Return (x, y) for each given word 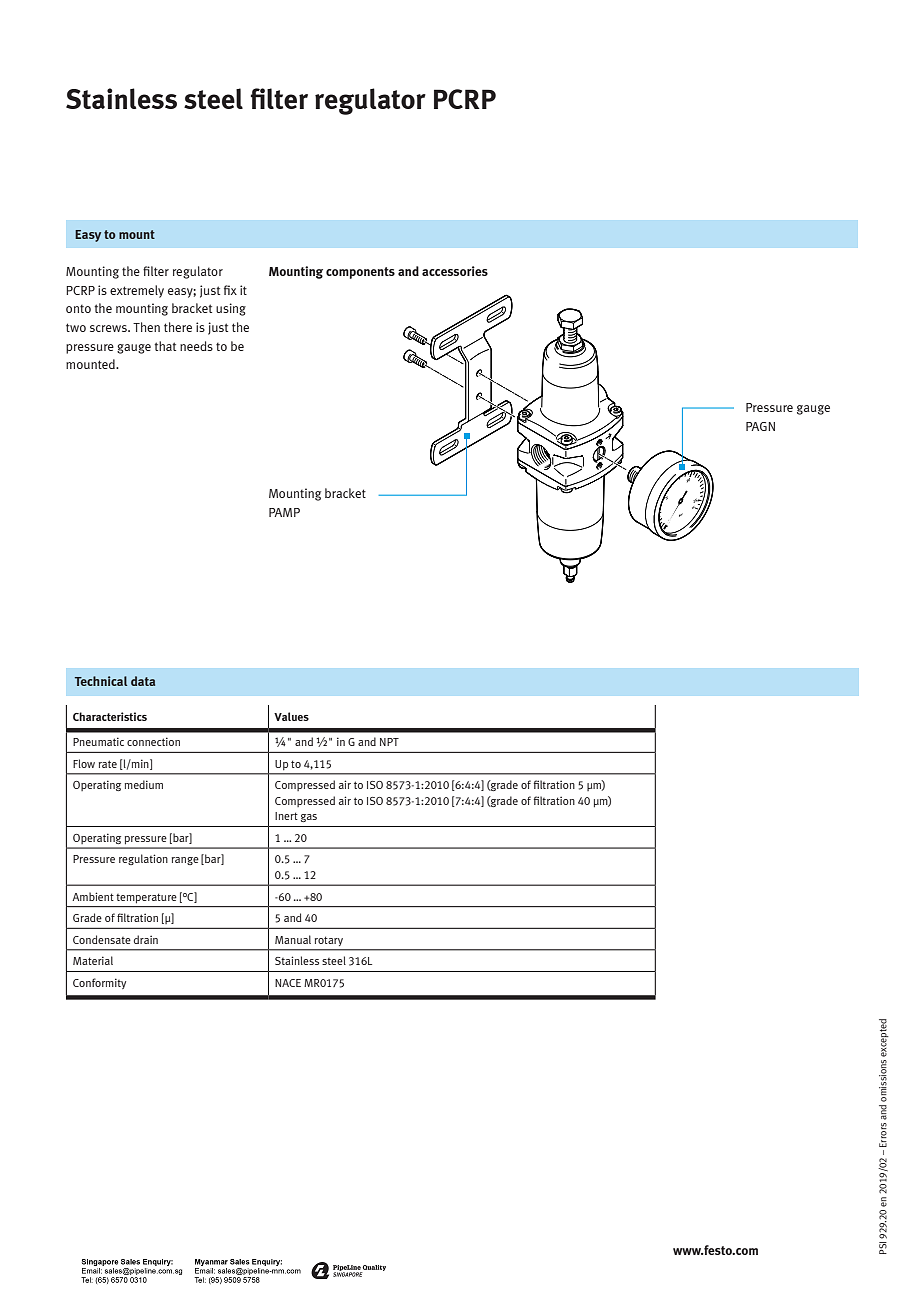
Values (291, 716)
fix (230, 290)
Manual (293, 939)
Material (93, 960)
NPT (389, 742)
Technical (101, 681)
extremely (137, 291)
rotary (329, 941)
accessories (455, 271)
